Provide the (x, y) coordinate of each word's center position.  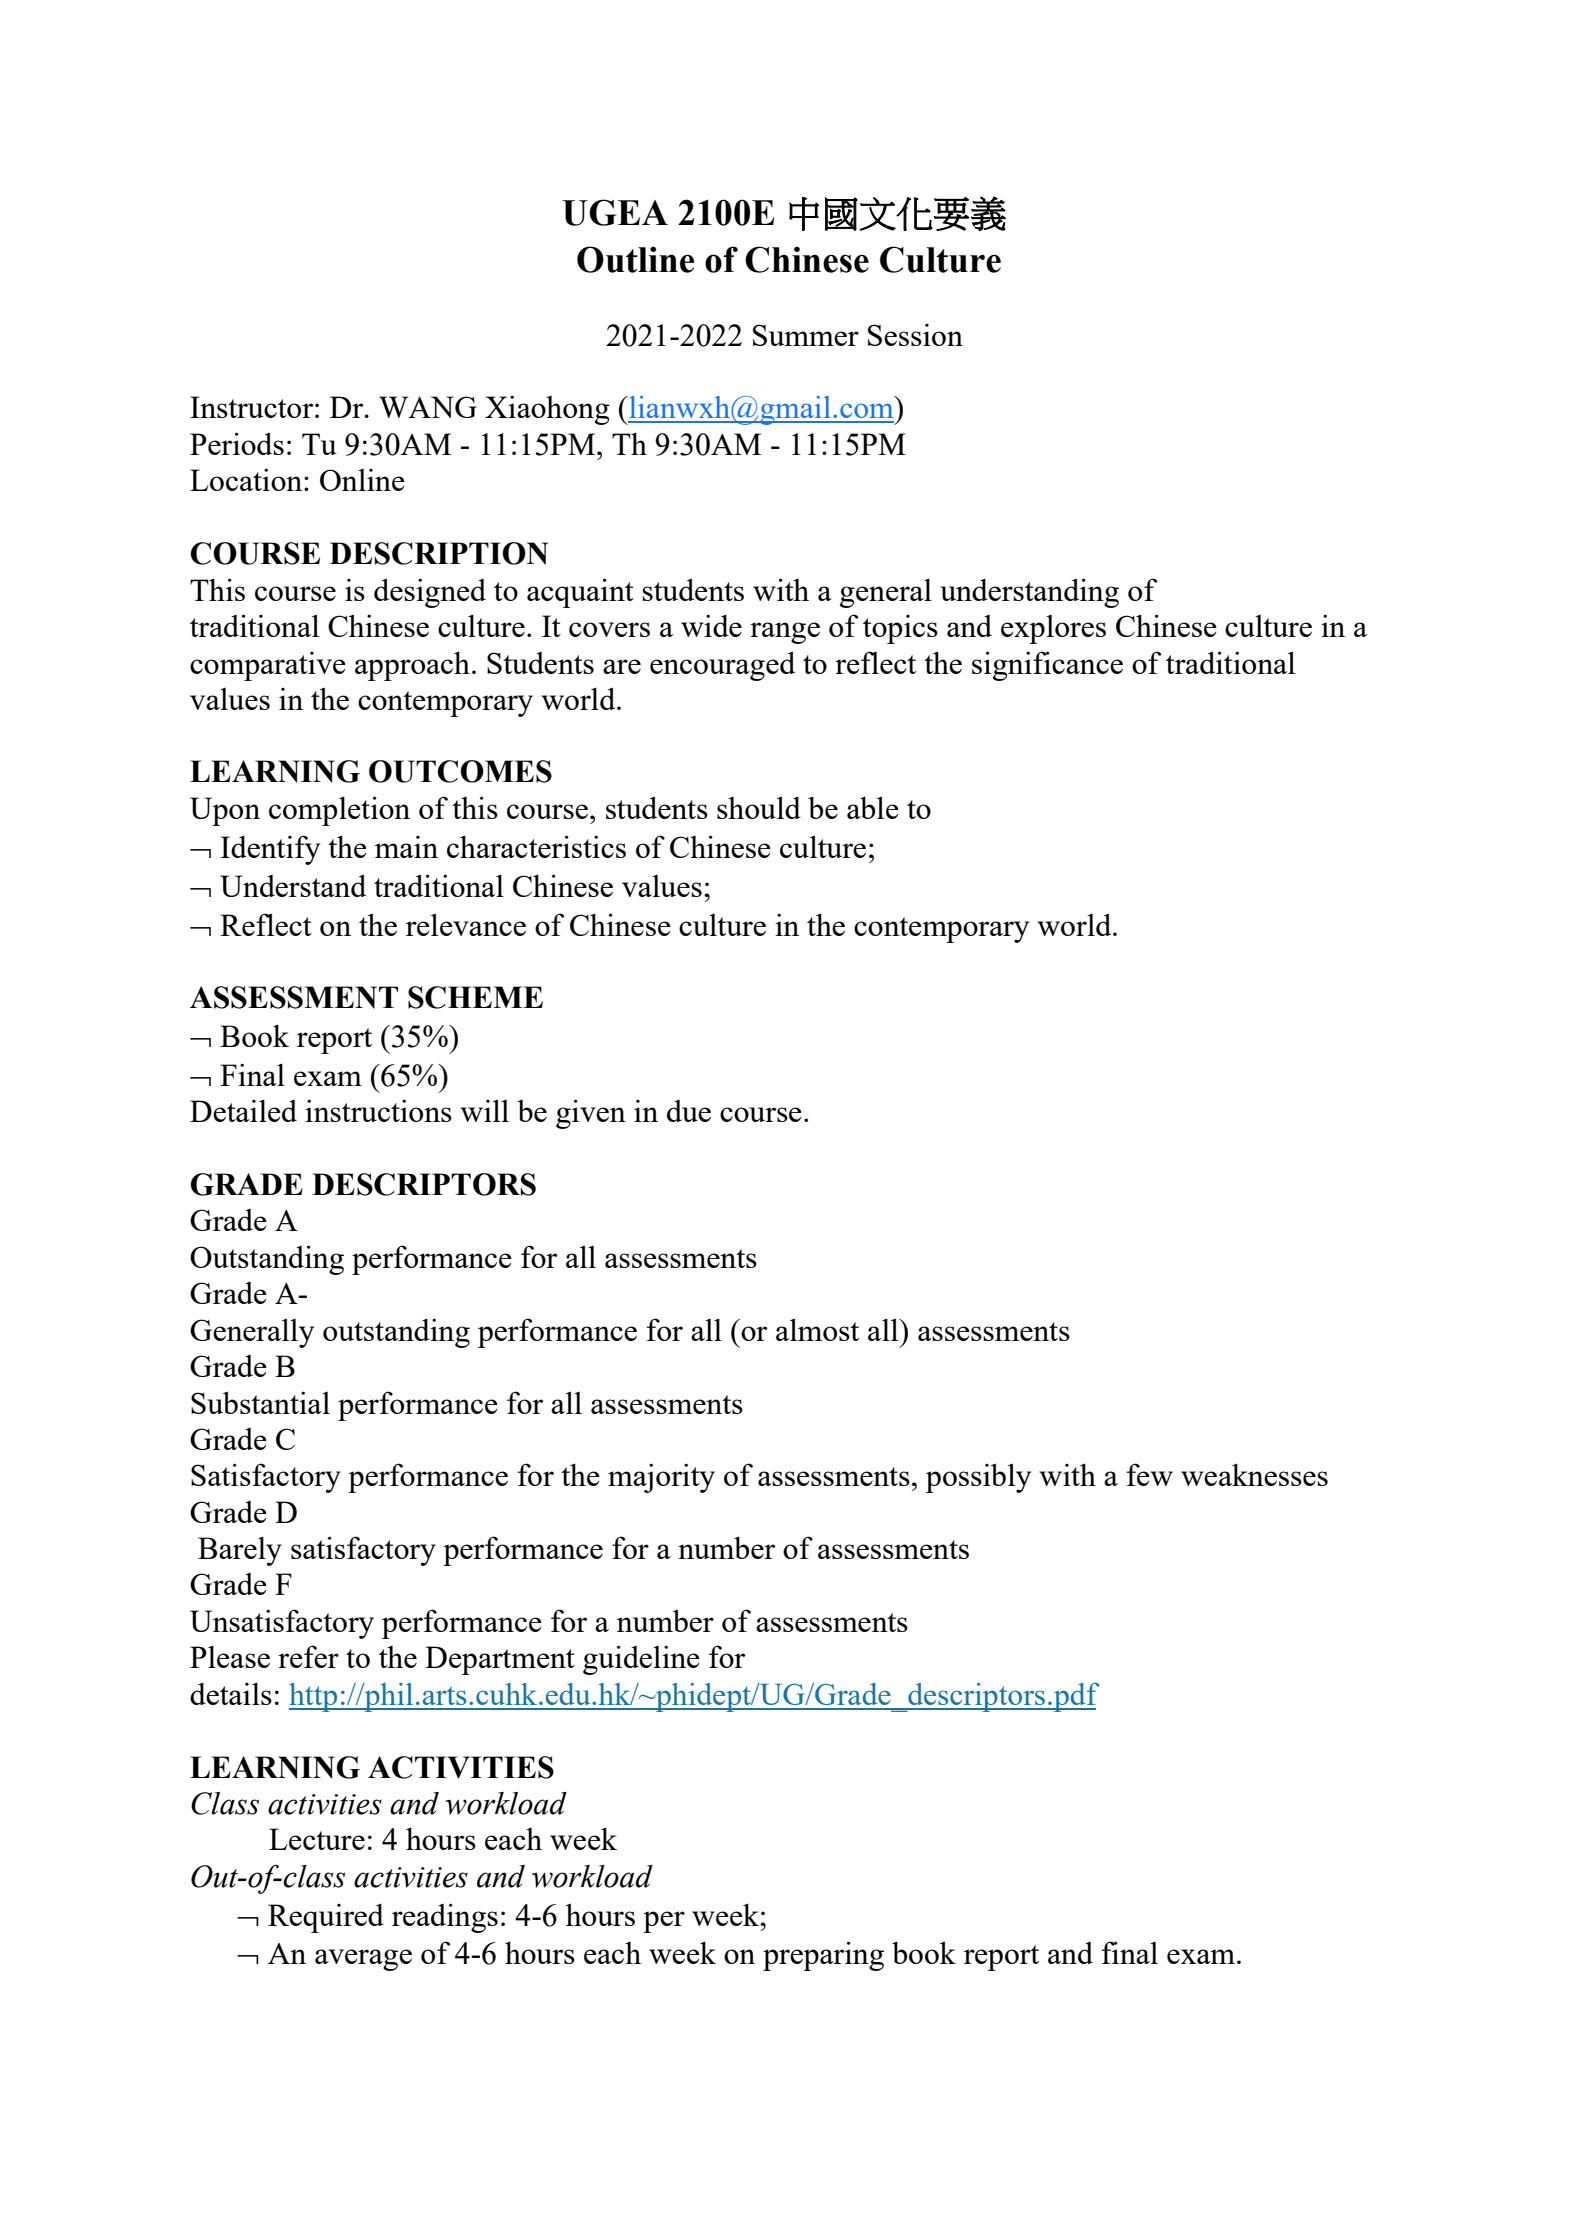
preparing (823, 1956)
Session (915, 335)
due (689, 1111)
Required (326, 1918)
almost (817, 1329)
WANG (428, 407)
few (1150, 1474)
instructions (378, 1111)
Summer (806, 335)
